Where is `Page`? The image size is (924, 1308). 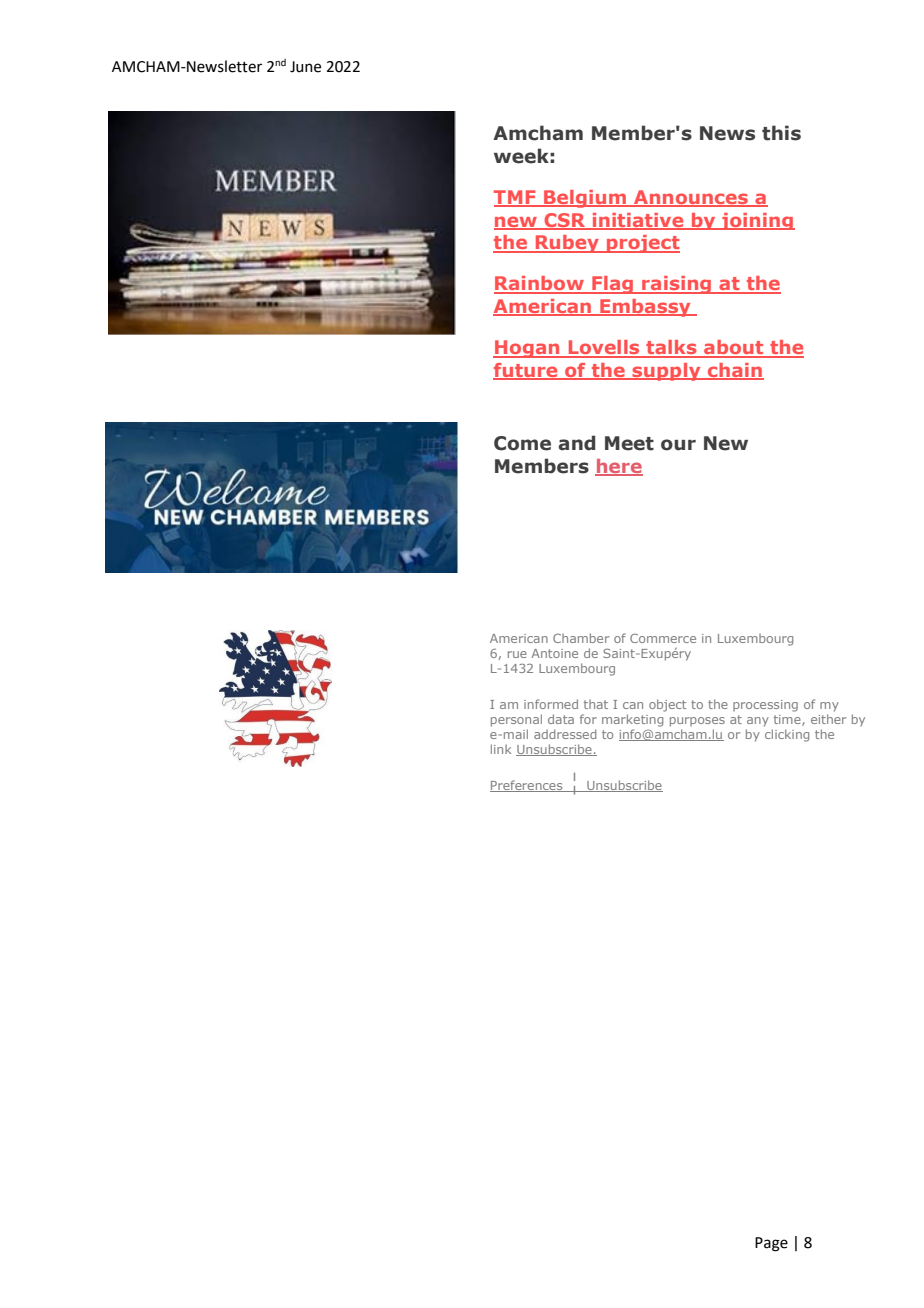
Page is located at coordinates (771, 1244).
